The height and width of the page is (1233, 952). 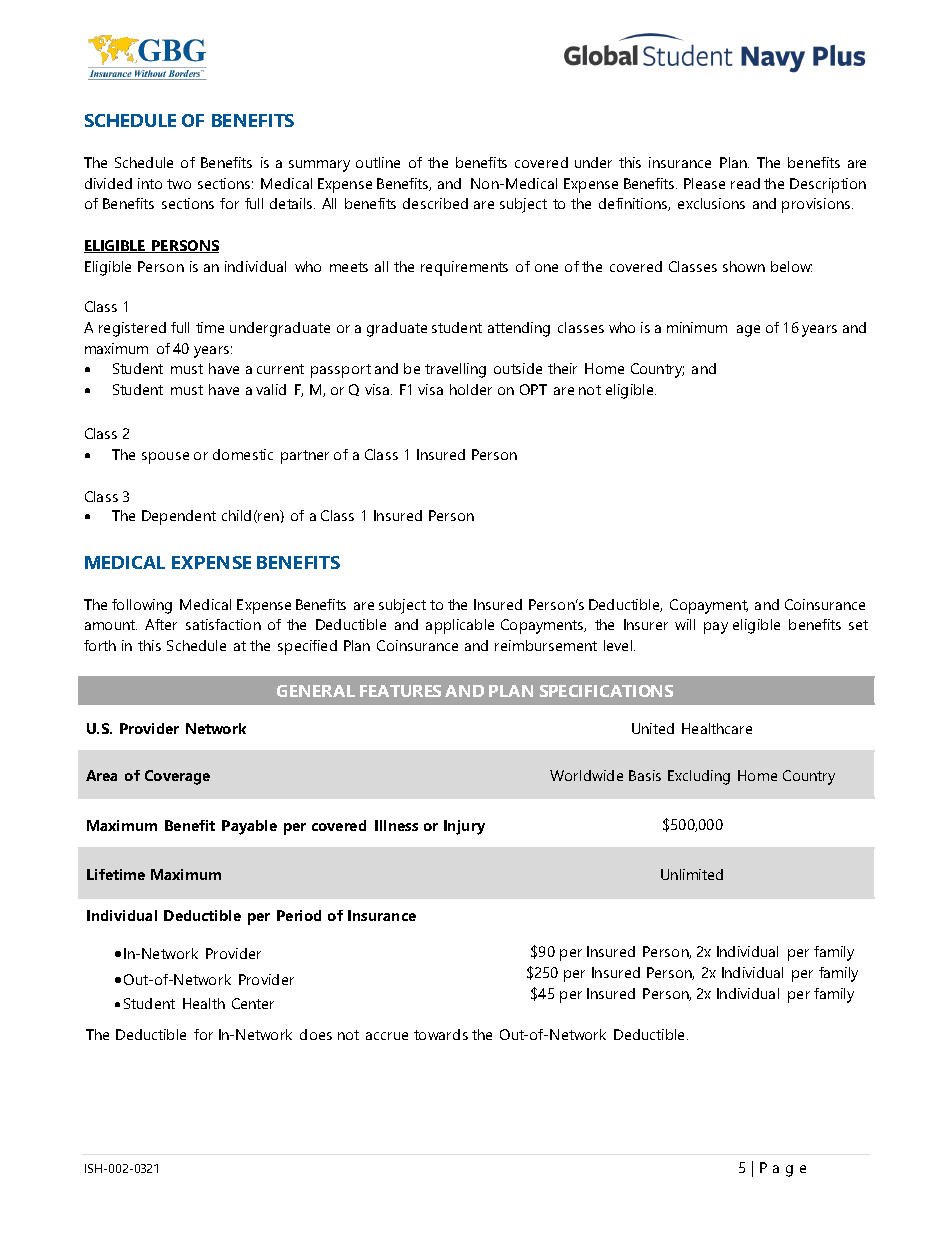 I want to click on towards, so click(x=441, y=1034).
